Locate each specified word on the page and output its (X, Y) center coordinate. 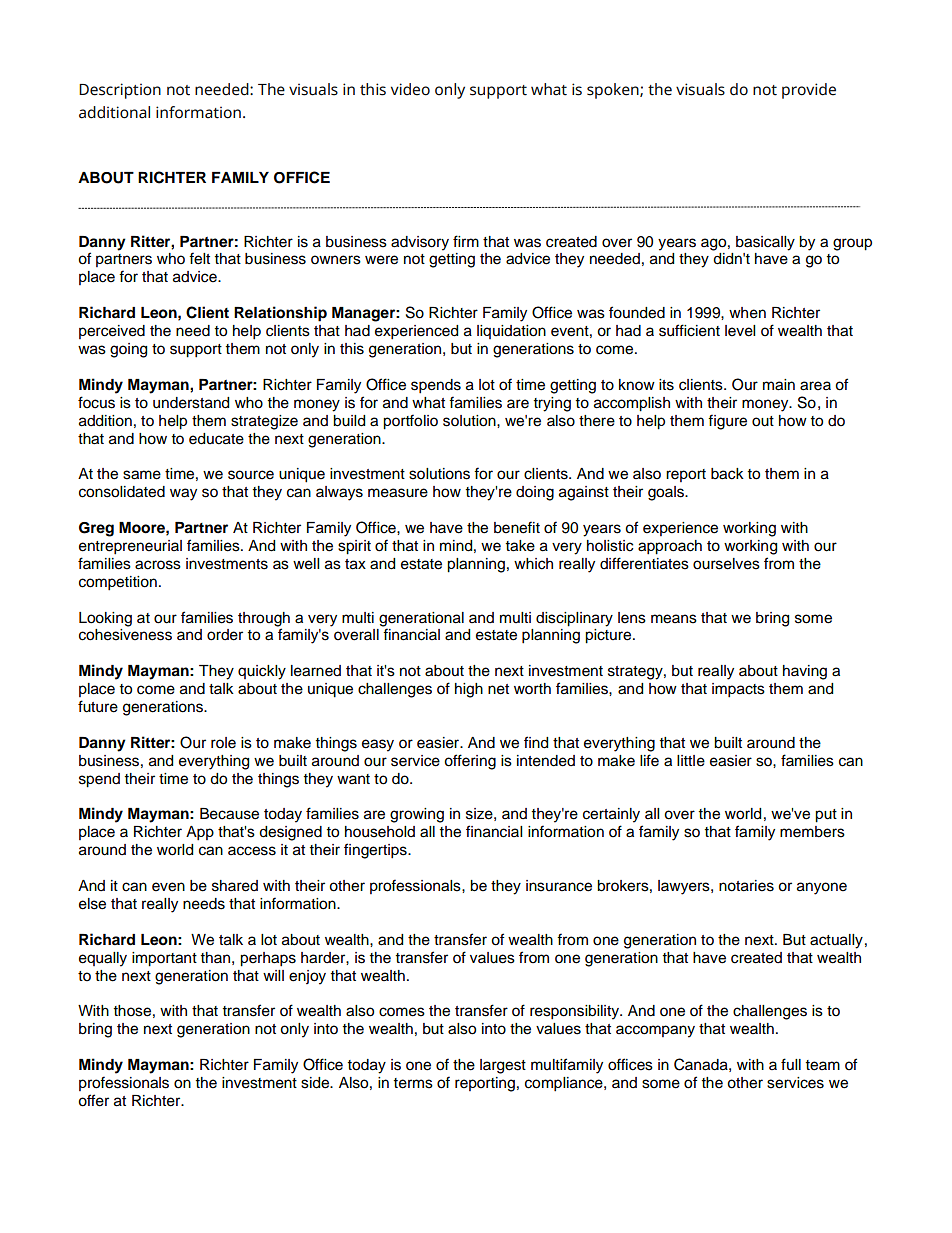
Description (120, 91)
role (223, 743)
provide (809, 91)
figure (727, 422)
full (791, 1064)
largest (503, 1066)
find (536, 742)
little (691, 761)
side (316, 1083)
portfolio (410, 422)
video (410, 89)
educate (216, 439)
